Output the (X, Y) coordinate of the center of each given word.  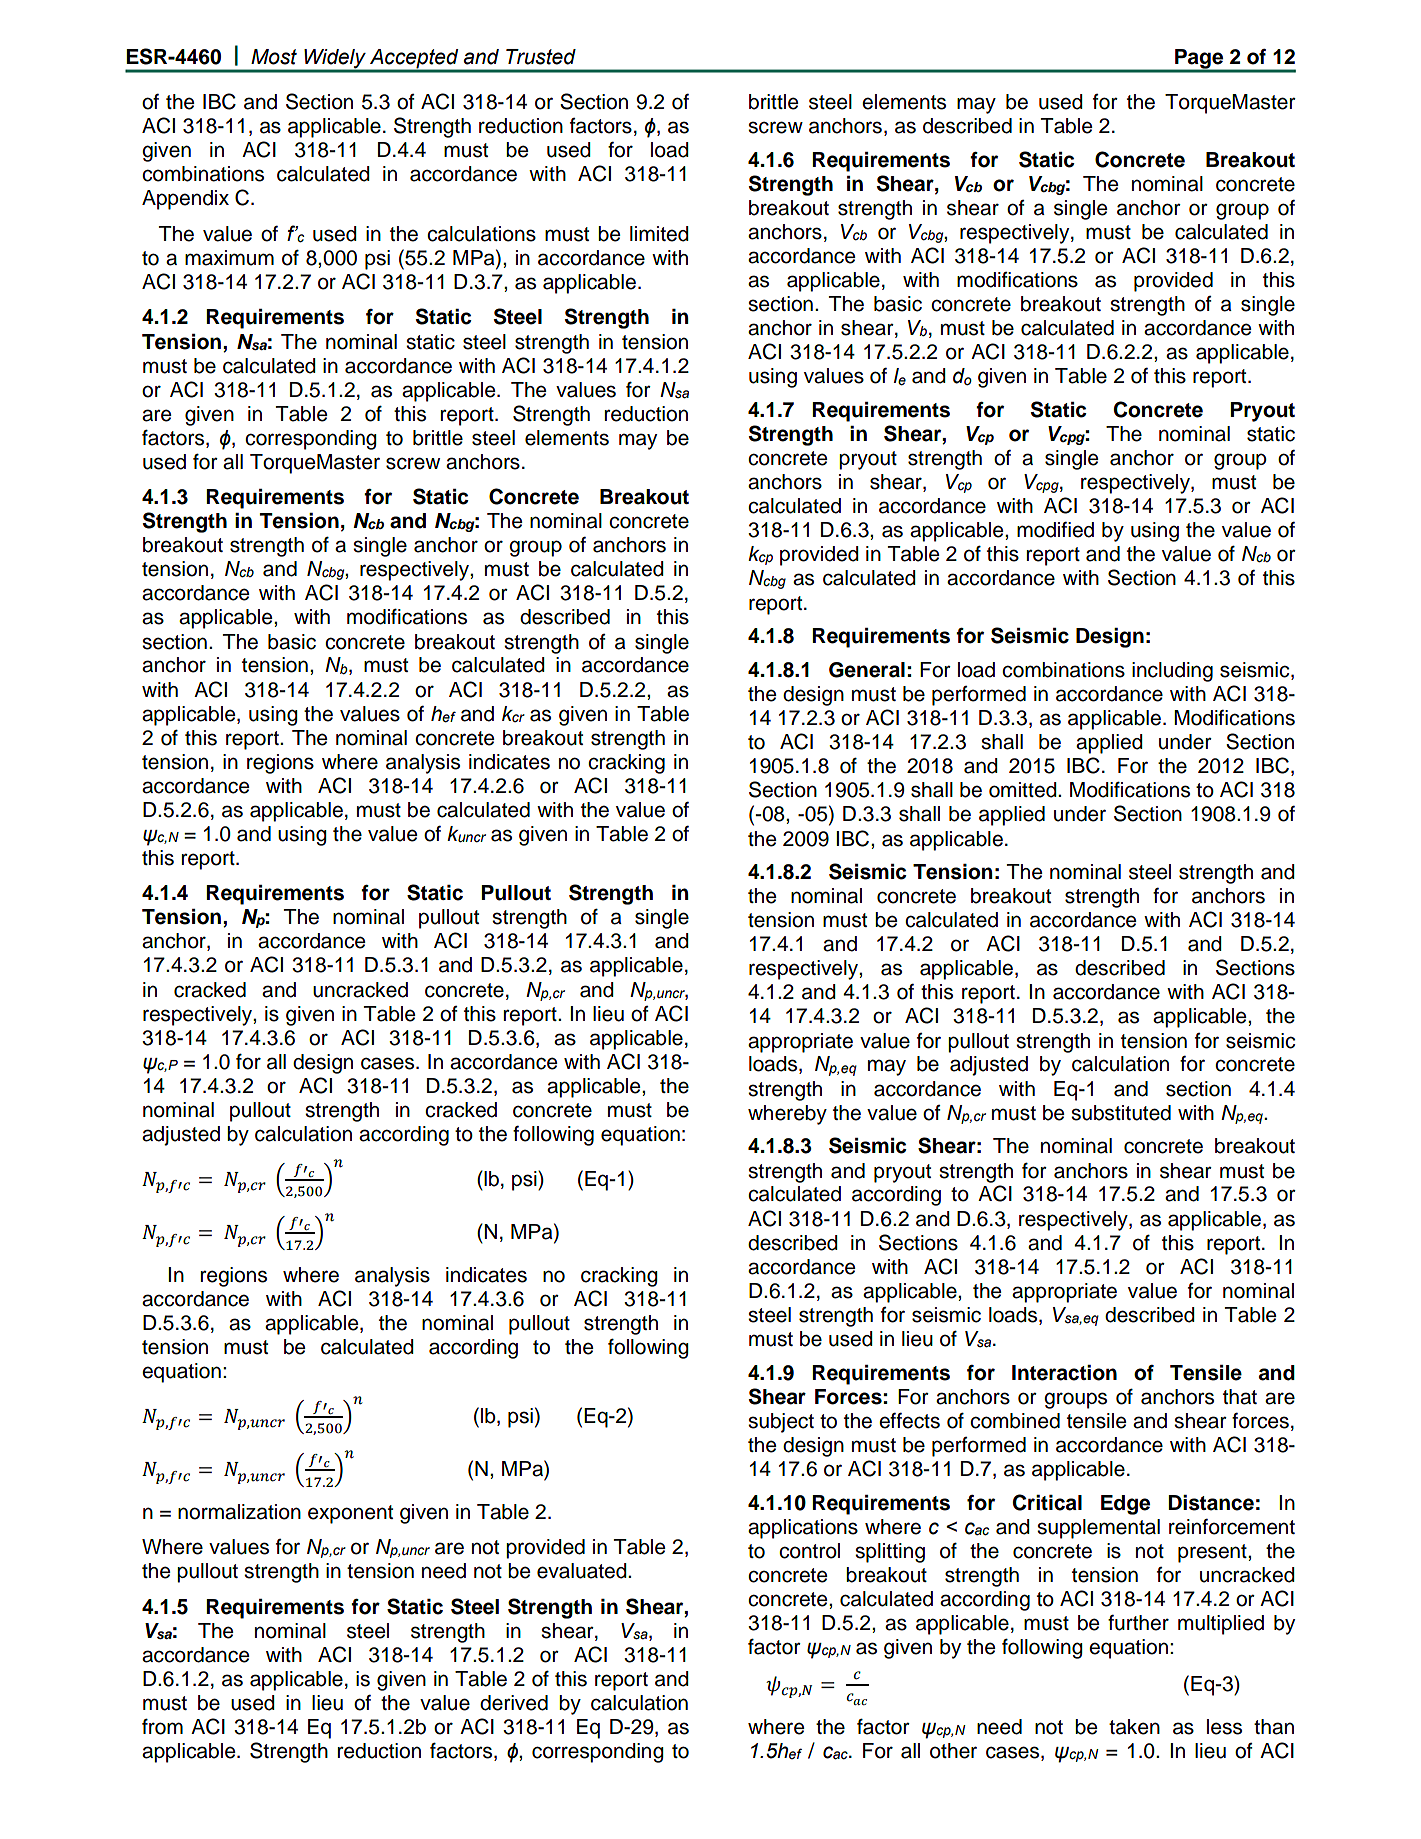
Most (274, 57)
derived (514, 1703)
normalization (239, 1512)
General (867, 670)
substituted (1121, 1113)
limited (659, 234)
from (162, 1726)
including (1172, 672)
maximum (229, 258)
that (1240, 1397)
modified (1055, 530)
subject (781, 1423)
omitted (1024, 790)
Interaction (1064, 1373)
